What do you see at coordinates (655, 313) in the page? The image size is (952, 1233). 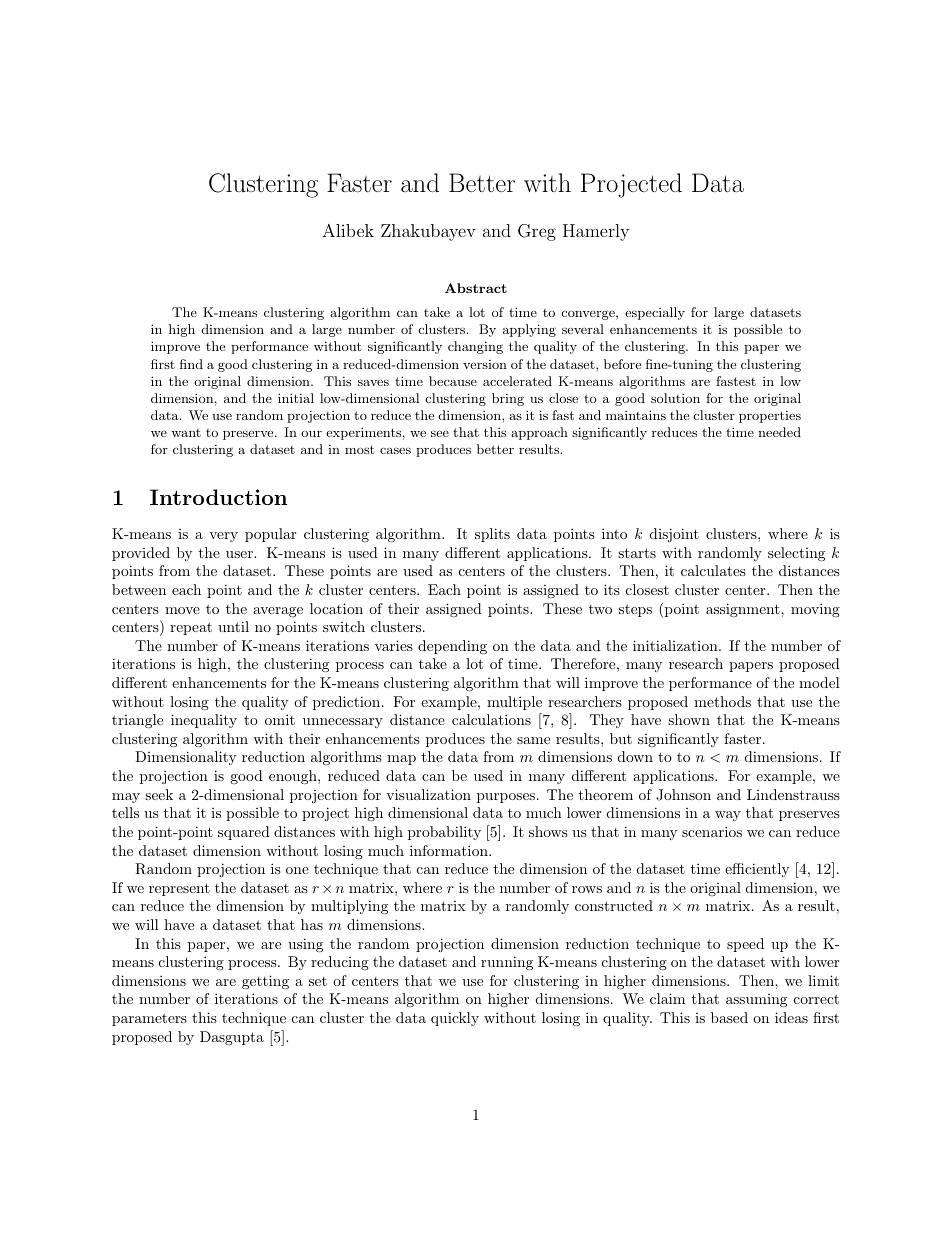 I see `especially` at bounding box center [655, 313].
